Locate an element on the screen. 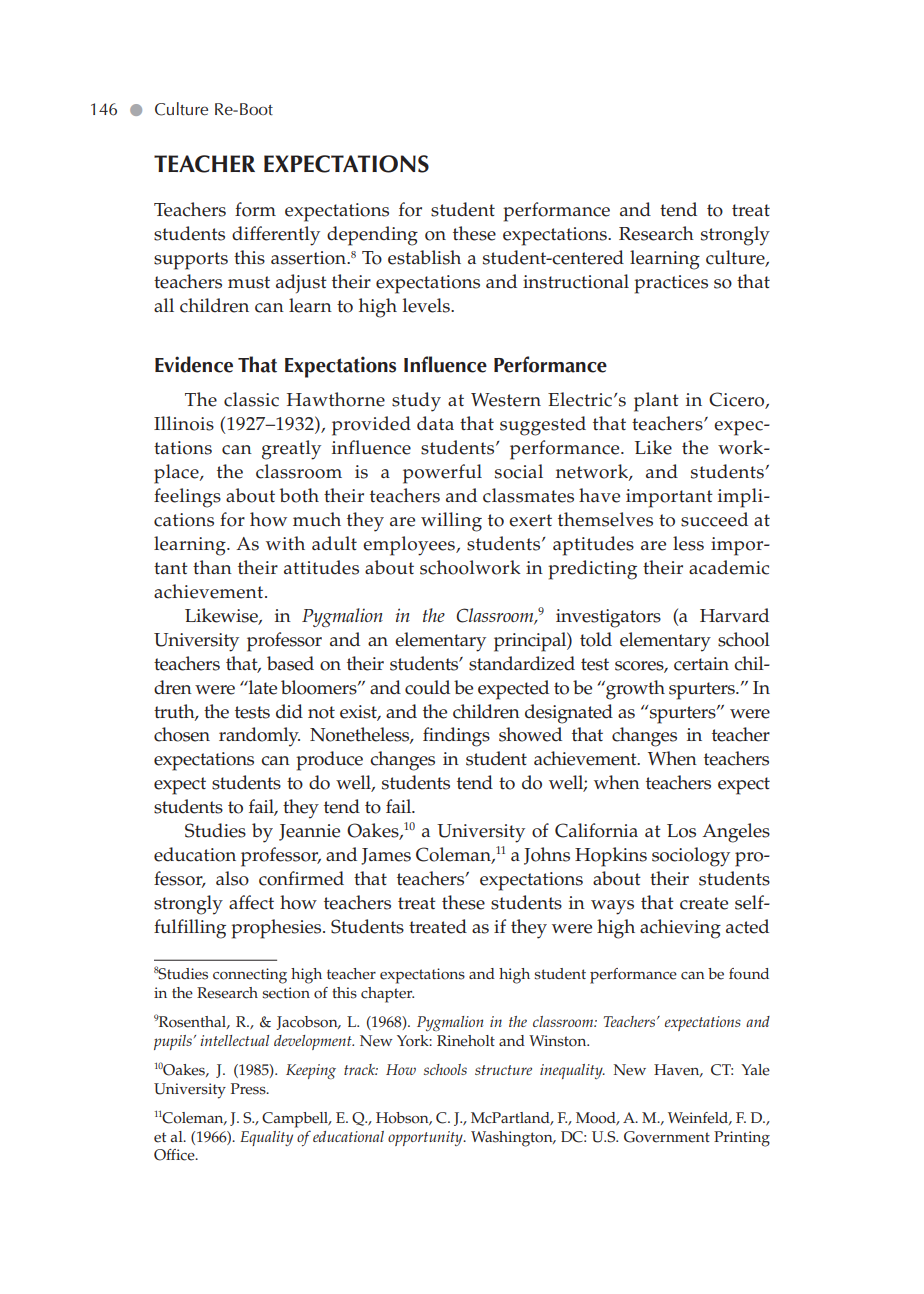 The height and width of the screenshot is (1294, 924). Press is located at coordinates (249, 1089).
